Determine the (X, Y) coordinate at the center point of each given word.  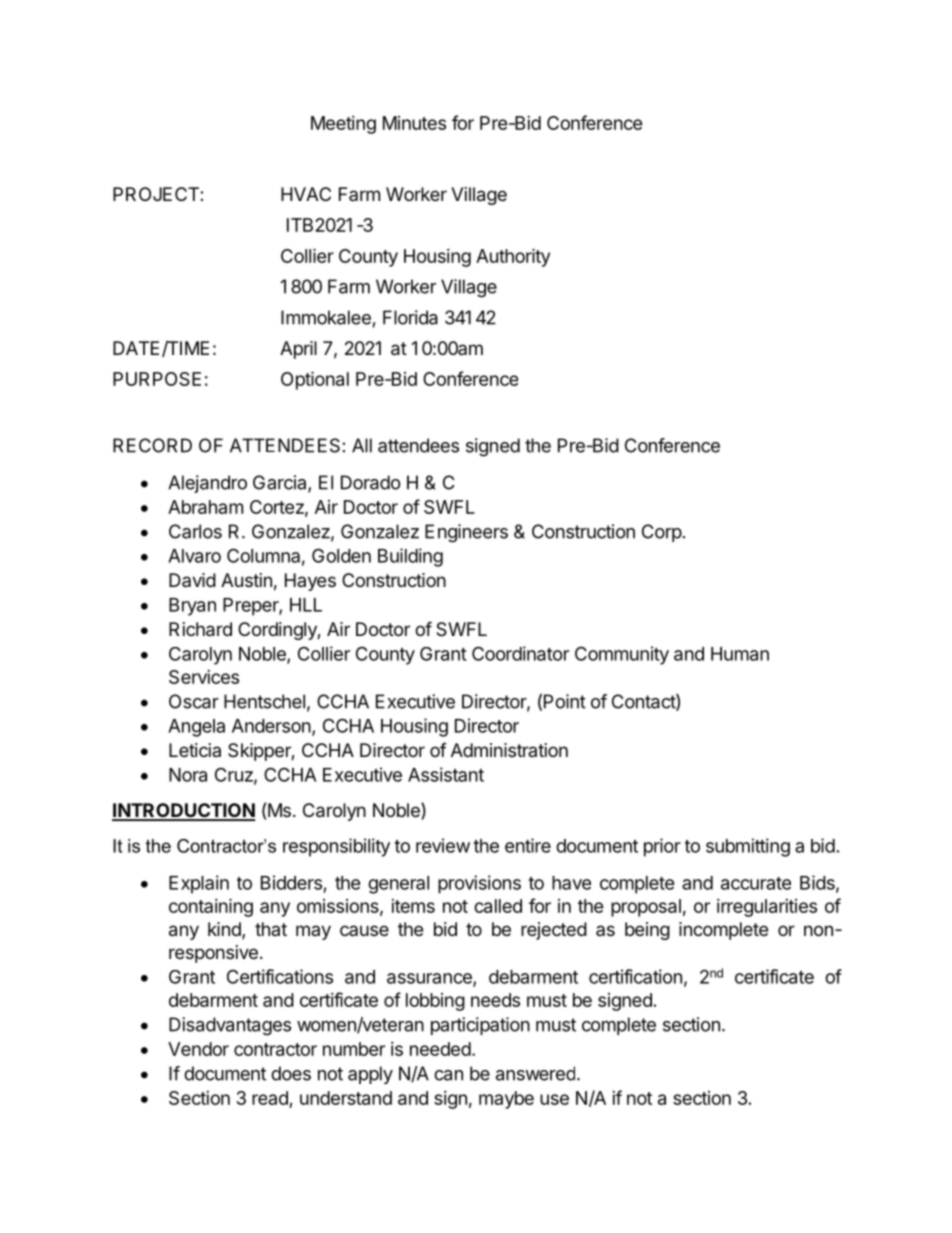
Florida (410, 317)
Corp (662, 533)
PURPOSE (157, 379)
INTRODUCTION (183, 811)
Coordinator (520, 653)
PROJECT (157, 194)
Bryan (192, 607)
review (443, 845)
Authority (513, 257)
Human (740, 654)
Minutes (414, 123)
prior (662, 847)
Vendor (198, 1049)
